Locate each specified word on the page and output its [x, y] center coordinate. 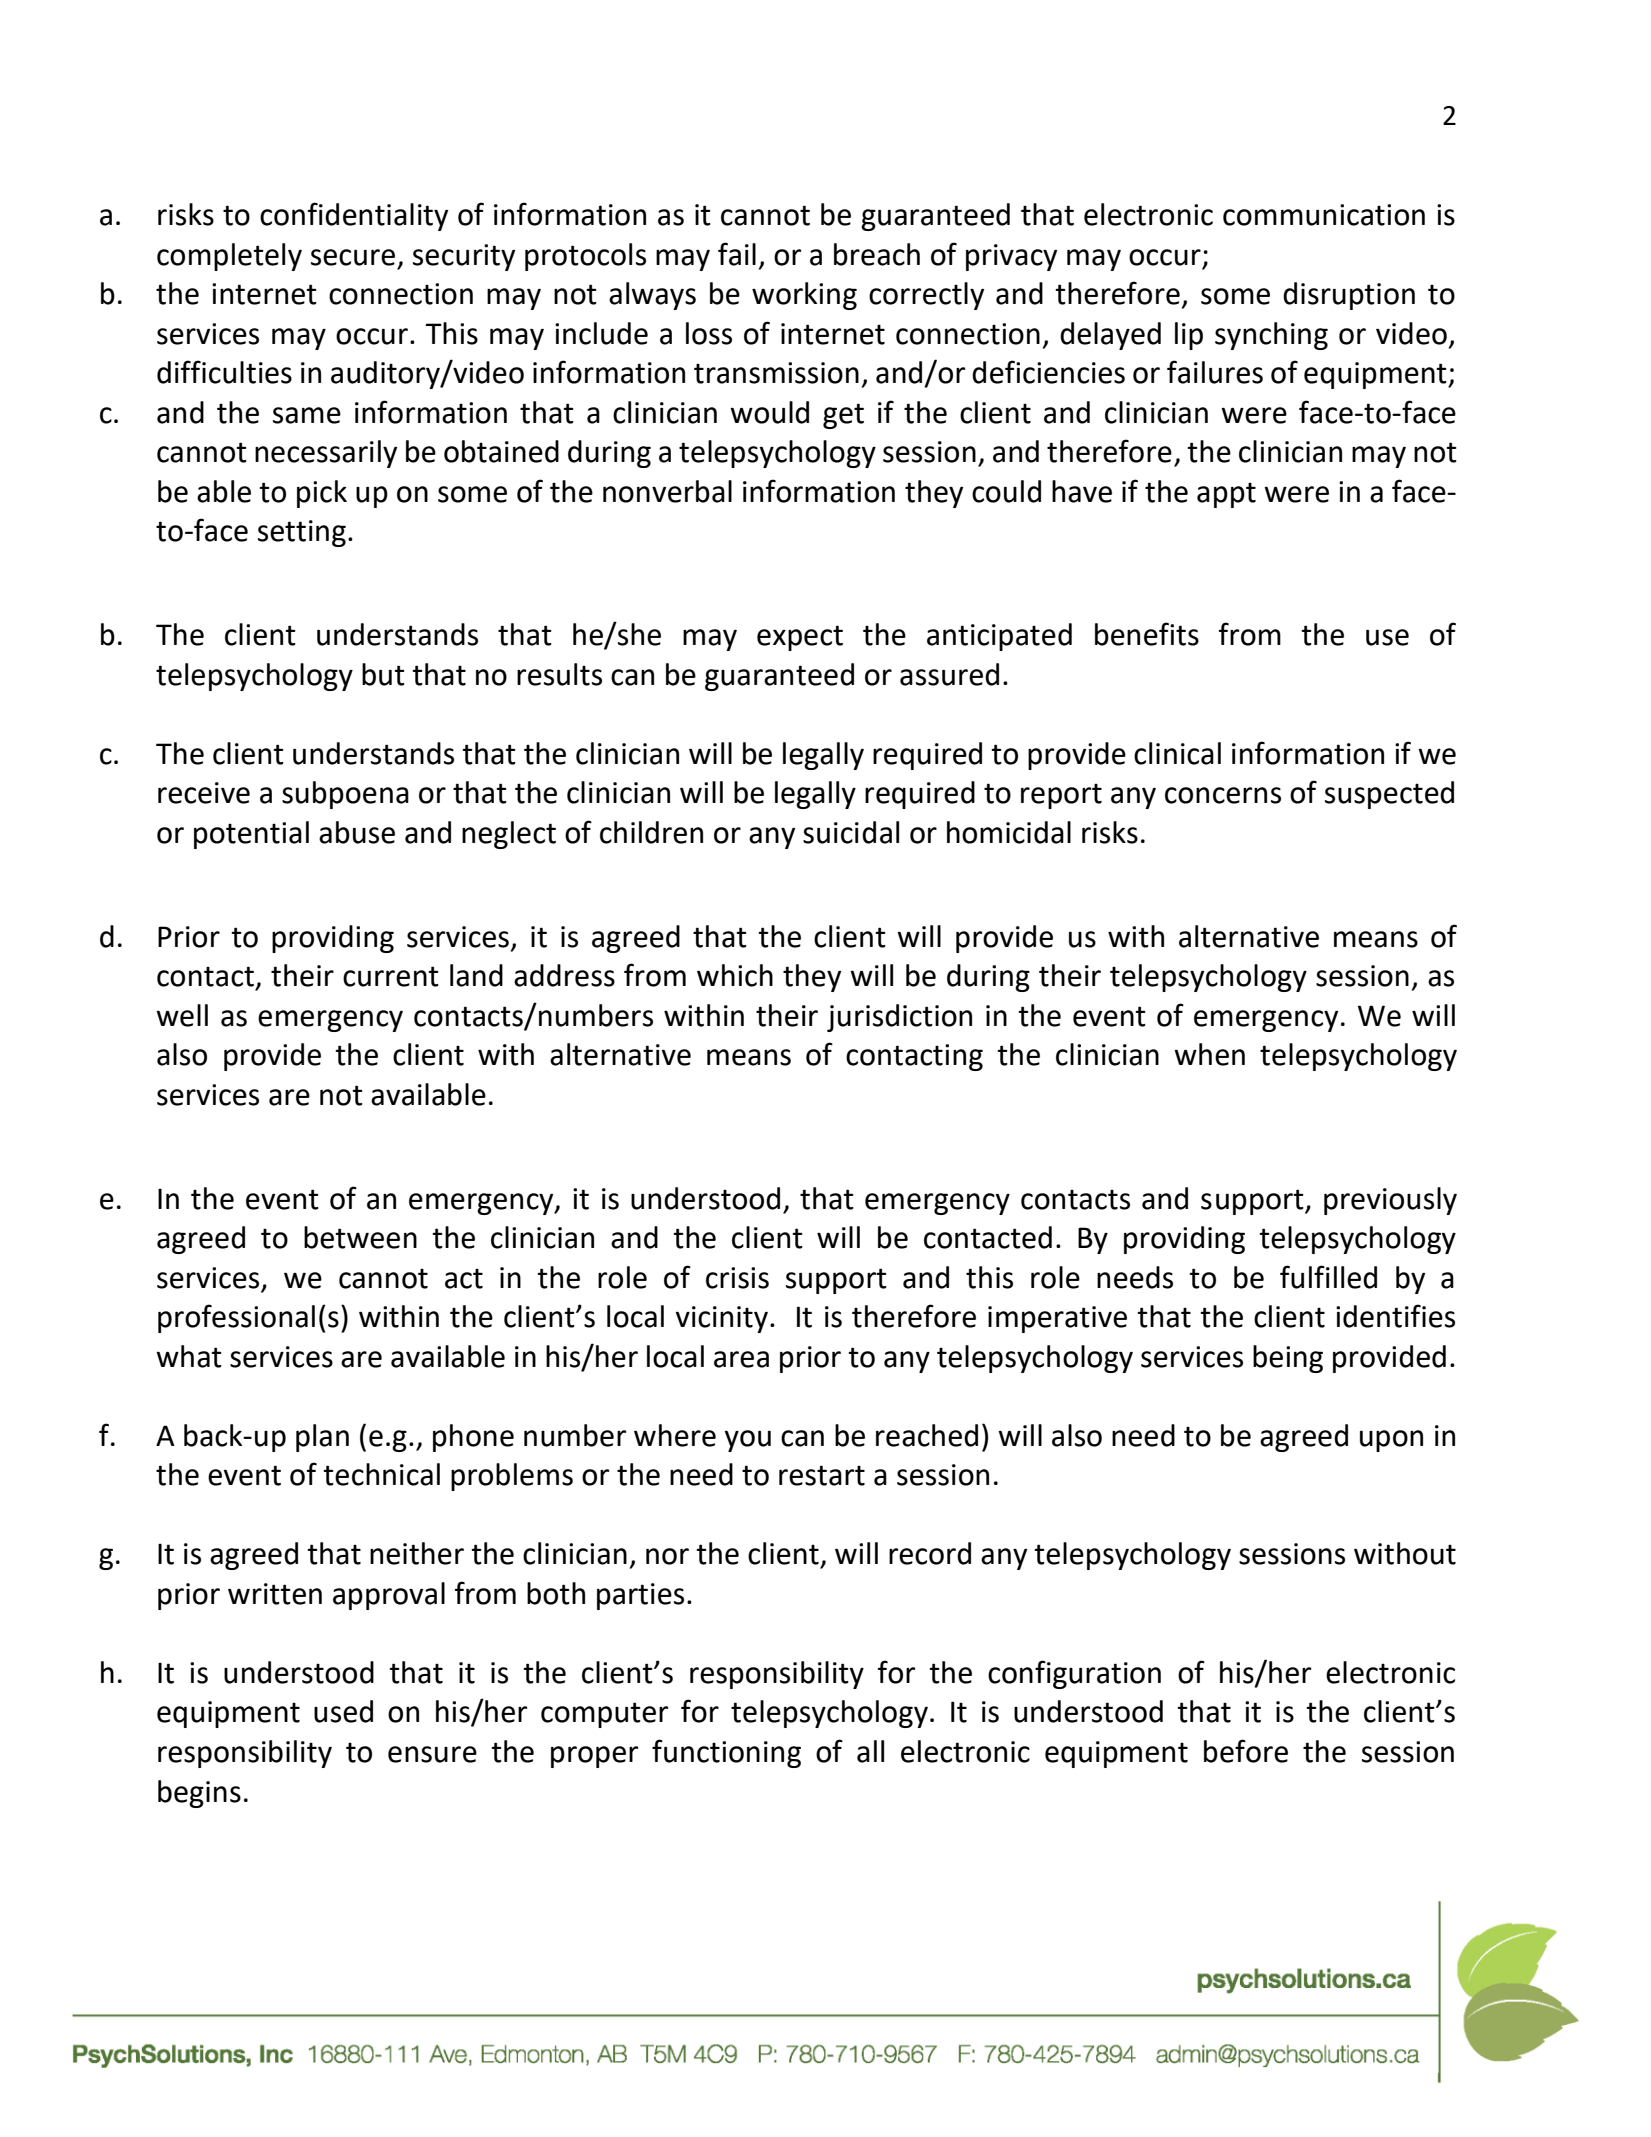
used [343, 1711]
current [391, 976]
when [1209, 1054]
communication [1324, 215]
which [735, 975]
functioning [726, 1753]
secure [353, 257]
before [1246, 1751]
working [804, 296]
